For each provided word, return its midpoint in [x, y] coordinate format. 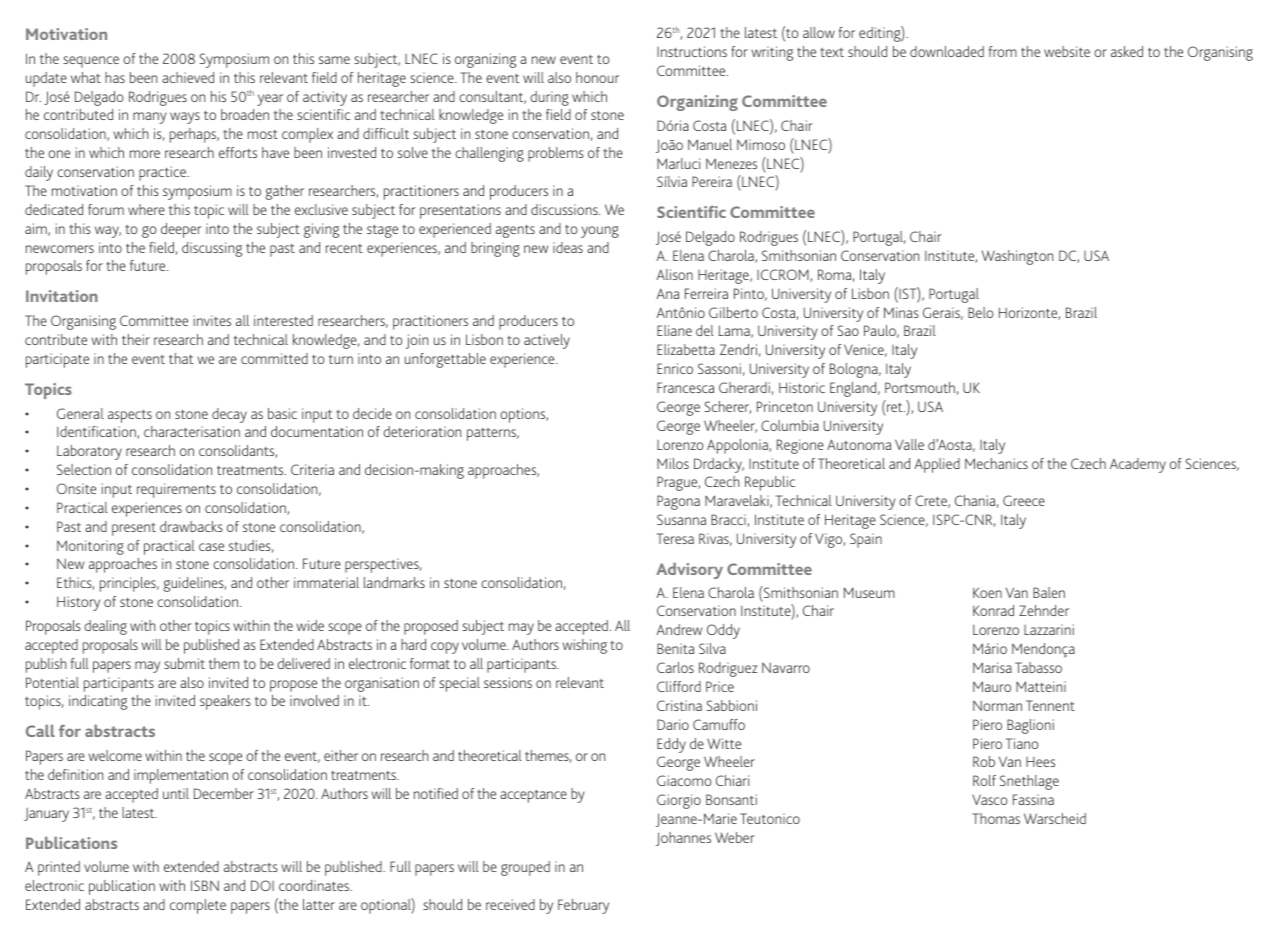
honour [597, 77]
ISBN [205, 885]
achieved [188, 77]
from [1003, 51]
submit [184, 663]
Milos [673, 463]
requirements [176, 490]
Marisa [992, 667]
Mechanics [996, 463]
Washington [1017, 257]
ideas [568, 247]
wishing [584, 646]
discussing [212, 249]
